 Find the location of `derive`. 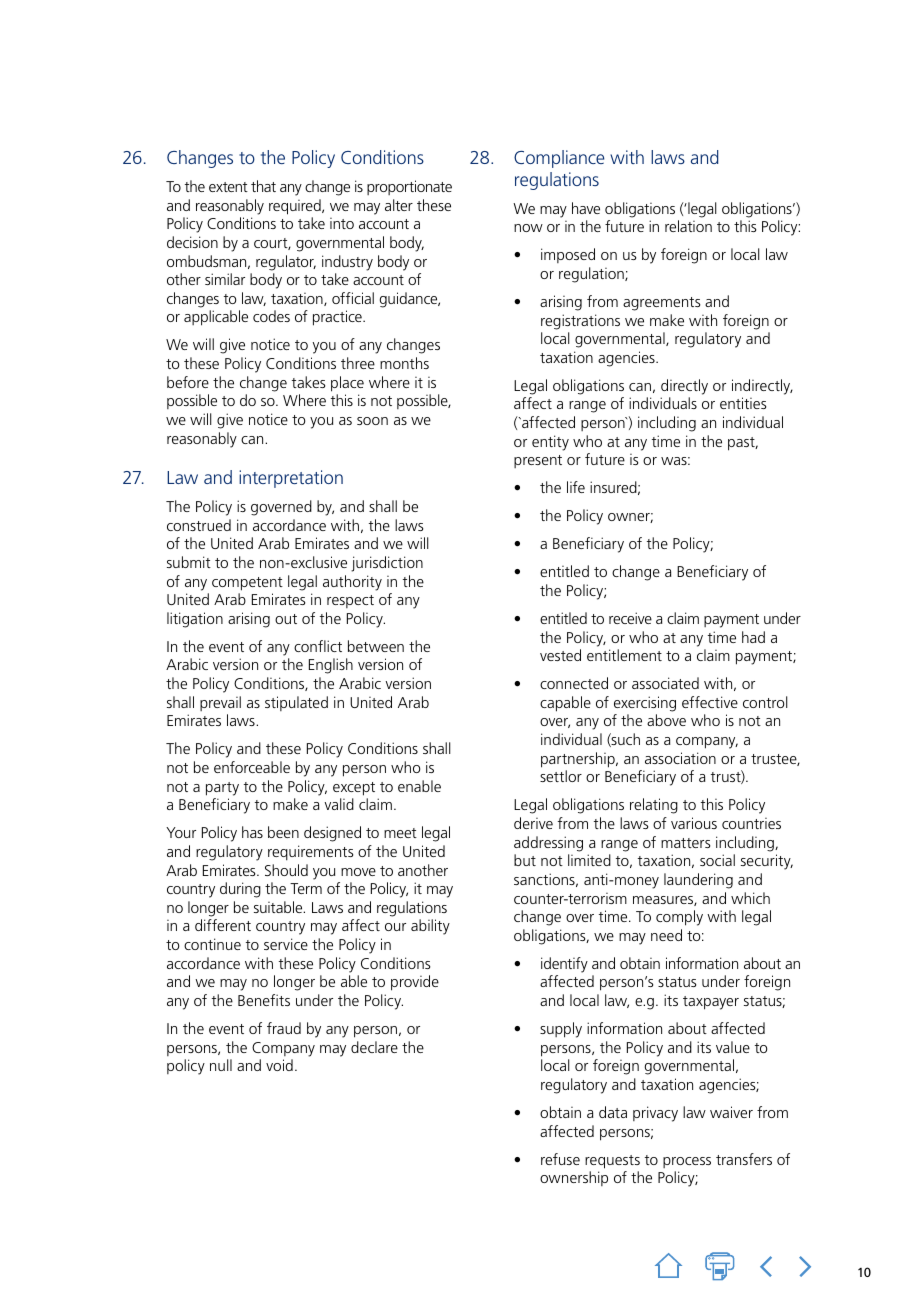

derive is located at coordinates (533, 823).
